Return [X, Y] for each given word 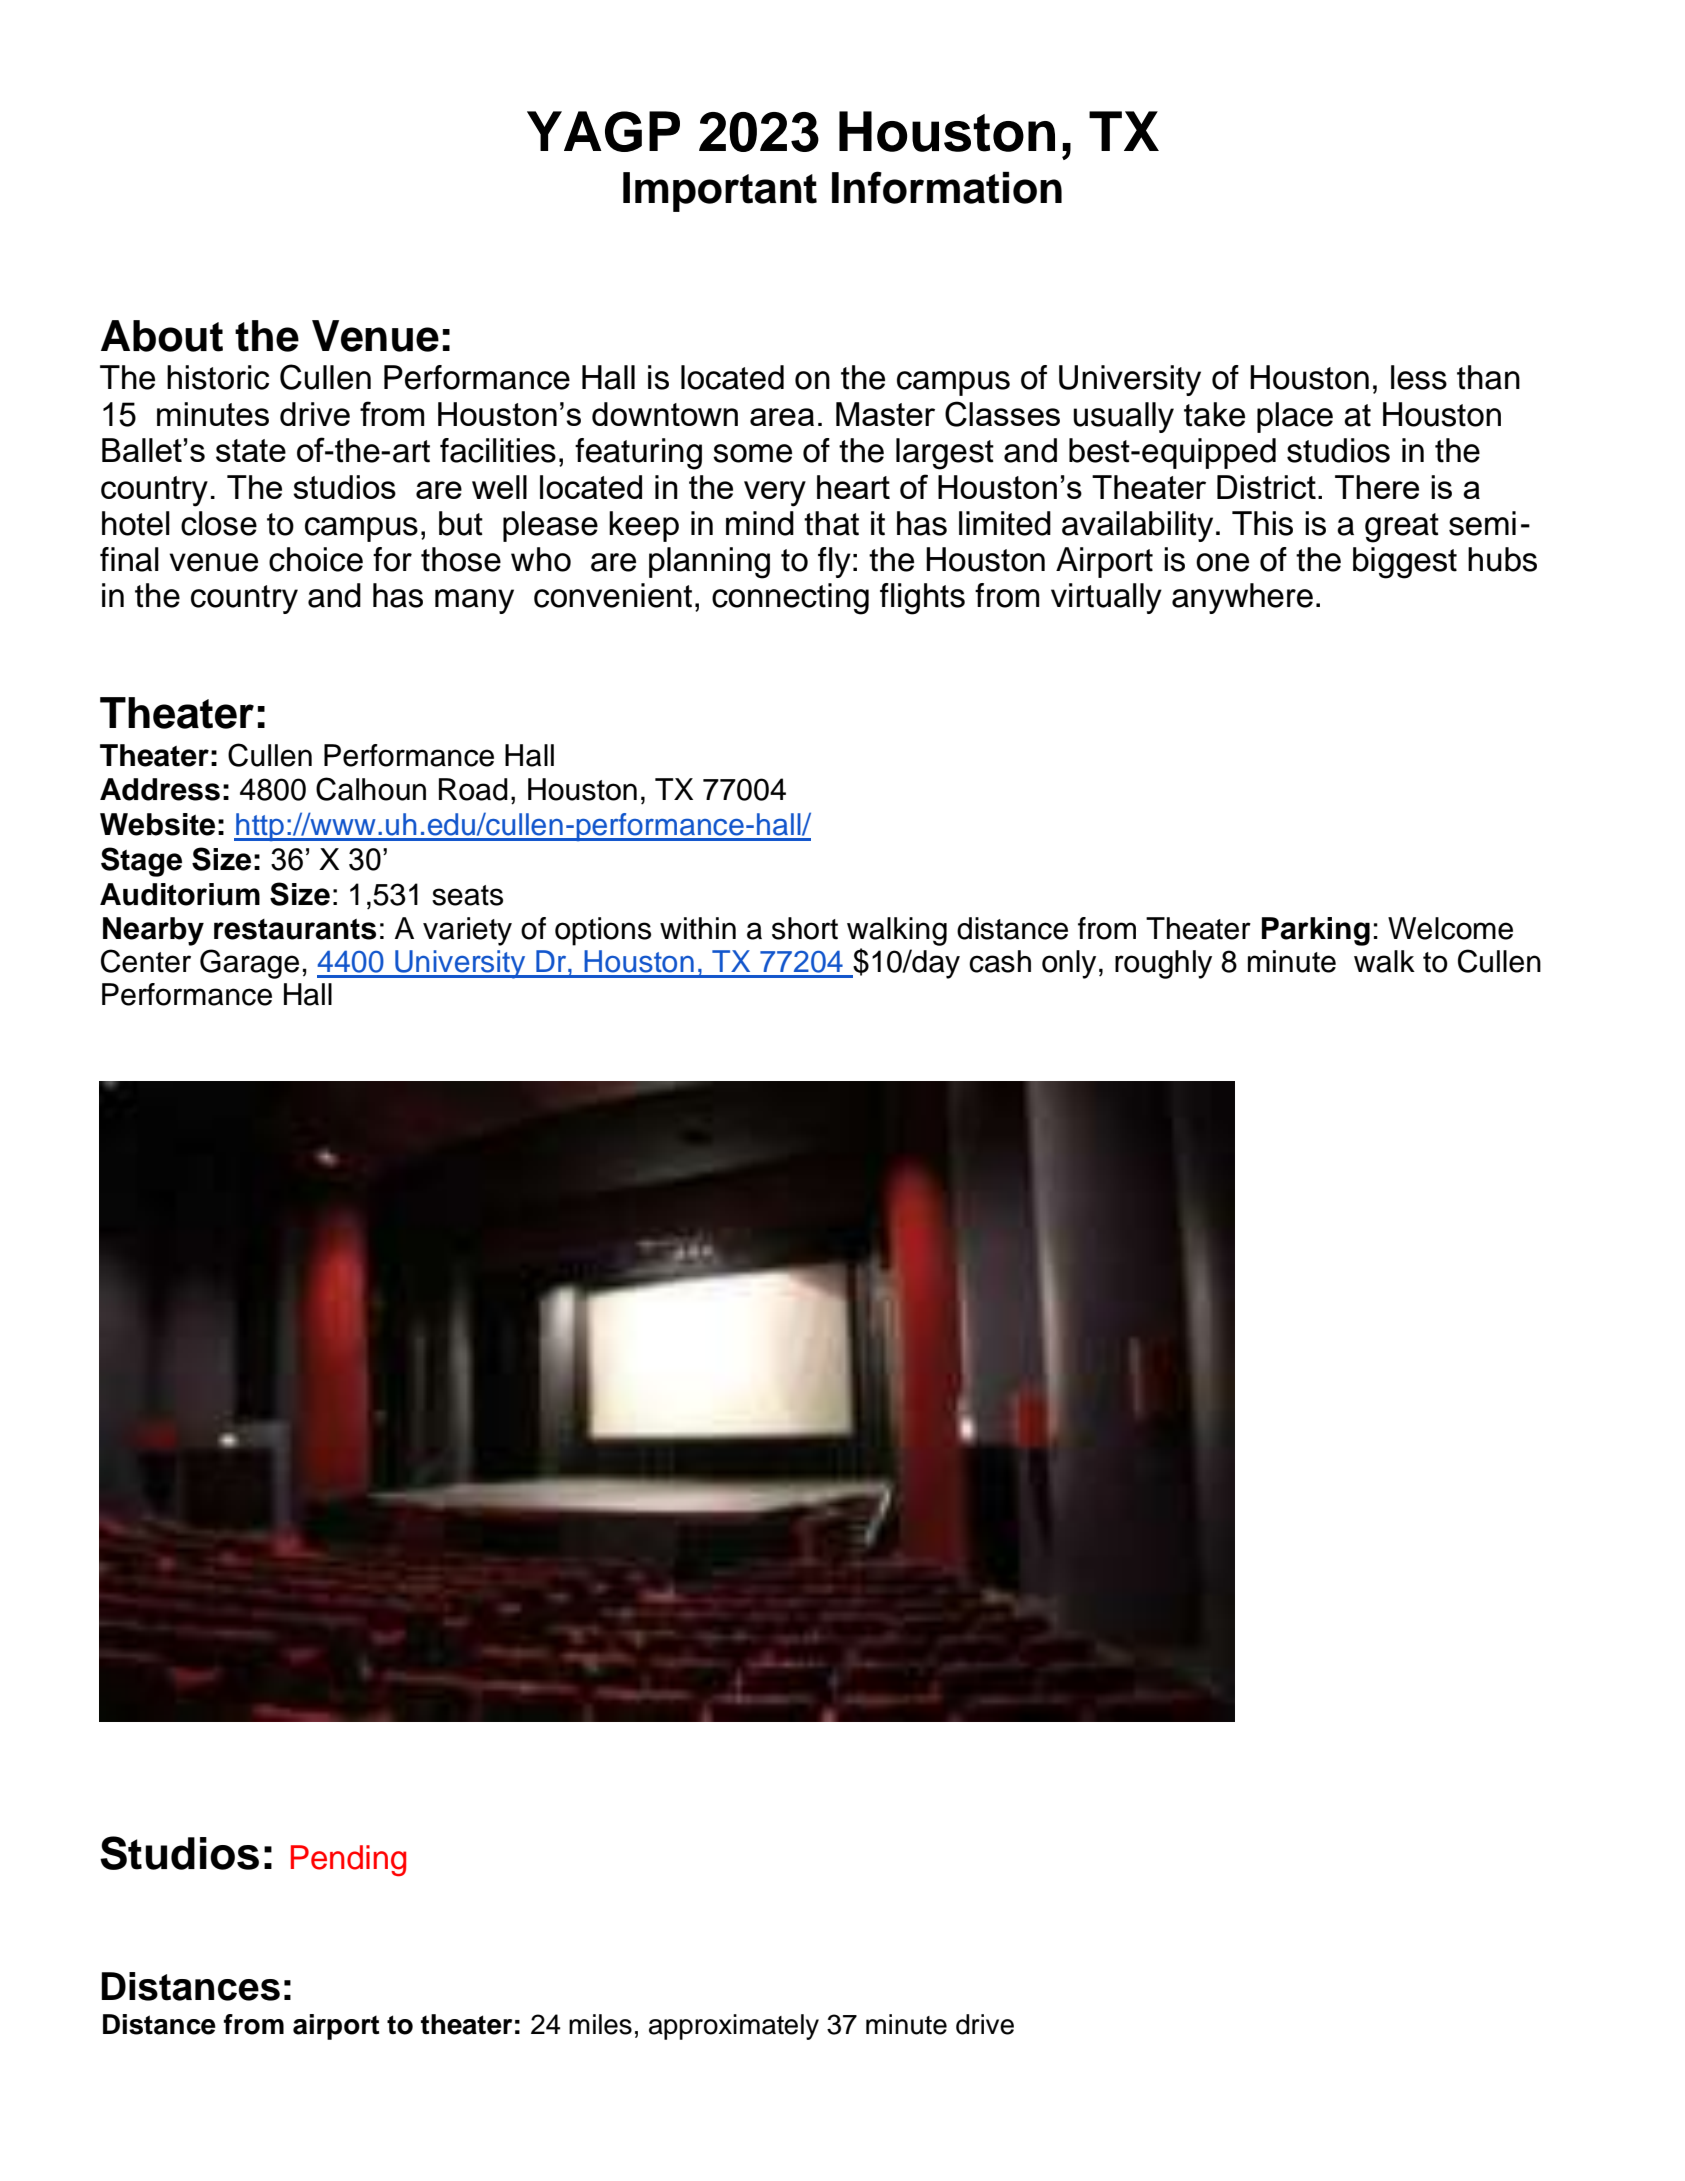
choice [316, 559]
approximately [734, 2027]
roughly [1163, 964]
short [805, 928]
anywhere [1242, 598]
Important [720, 192]
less [1419, 377]
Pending [348, 1861]
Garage [249, 964]
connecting [790, 599]
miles [600, 2024]
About [162, 336]
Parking [1316, 931]
